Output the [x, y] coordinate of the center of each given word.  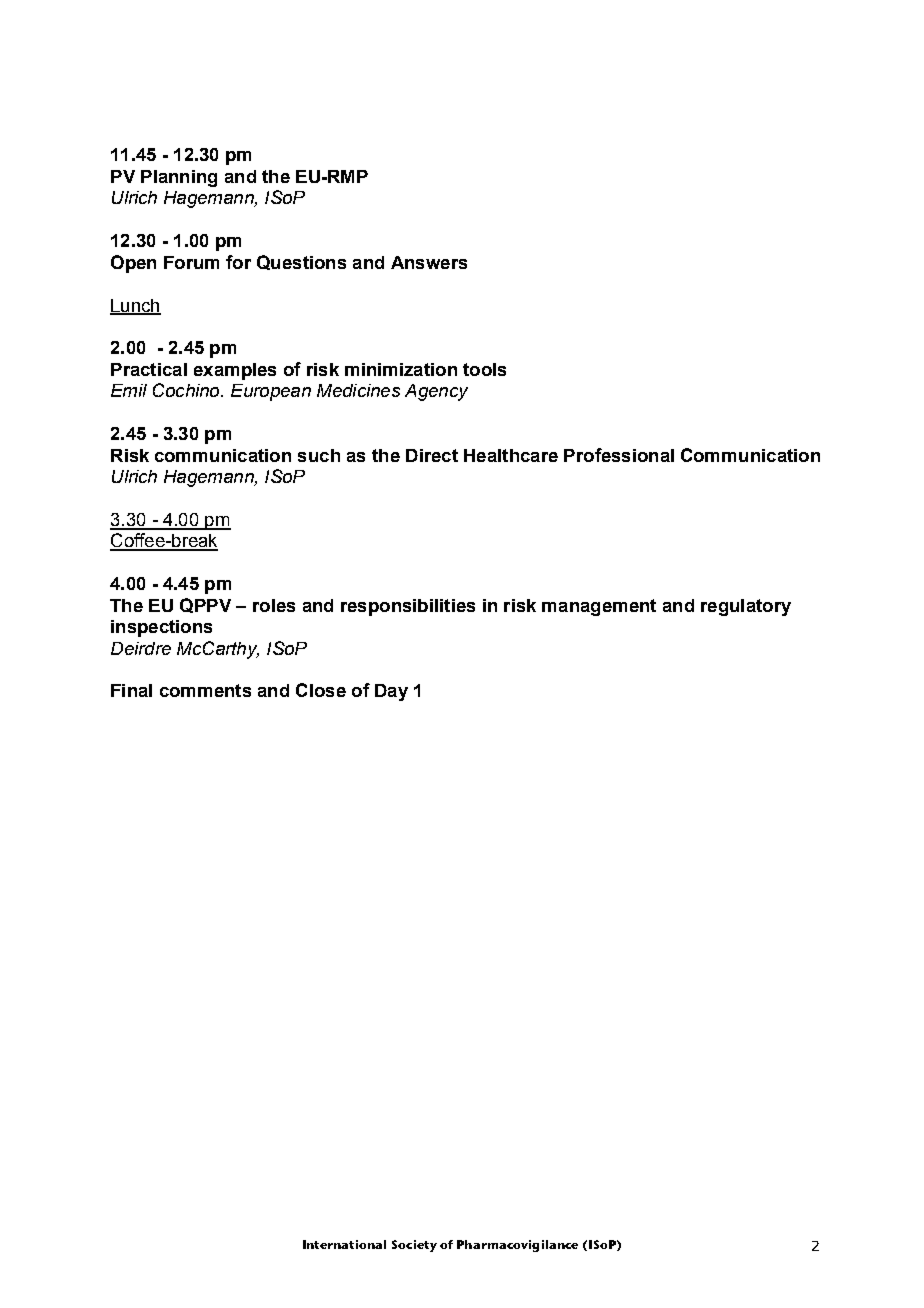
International [344, 1244]
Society [414, 1246]
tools [484, 369]
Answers [429, 262]
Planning [179, 178]
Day [391, 692]
